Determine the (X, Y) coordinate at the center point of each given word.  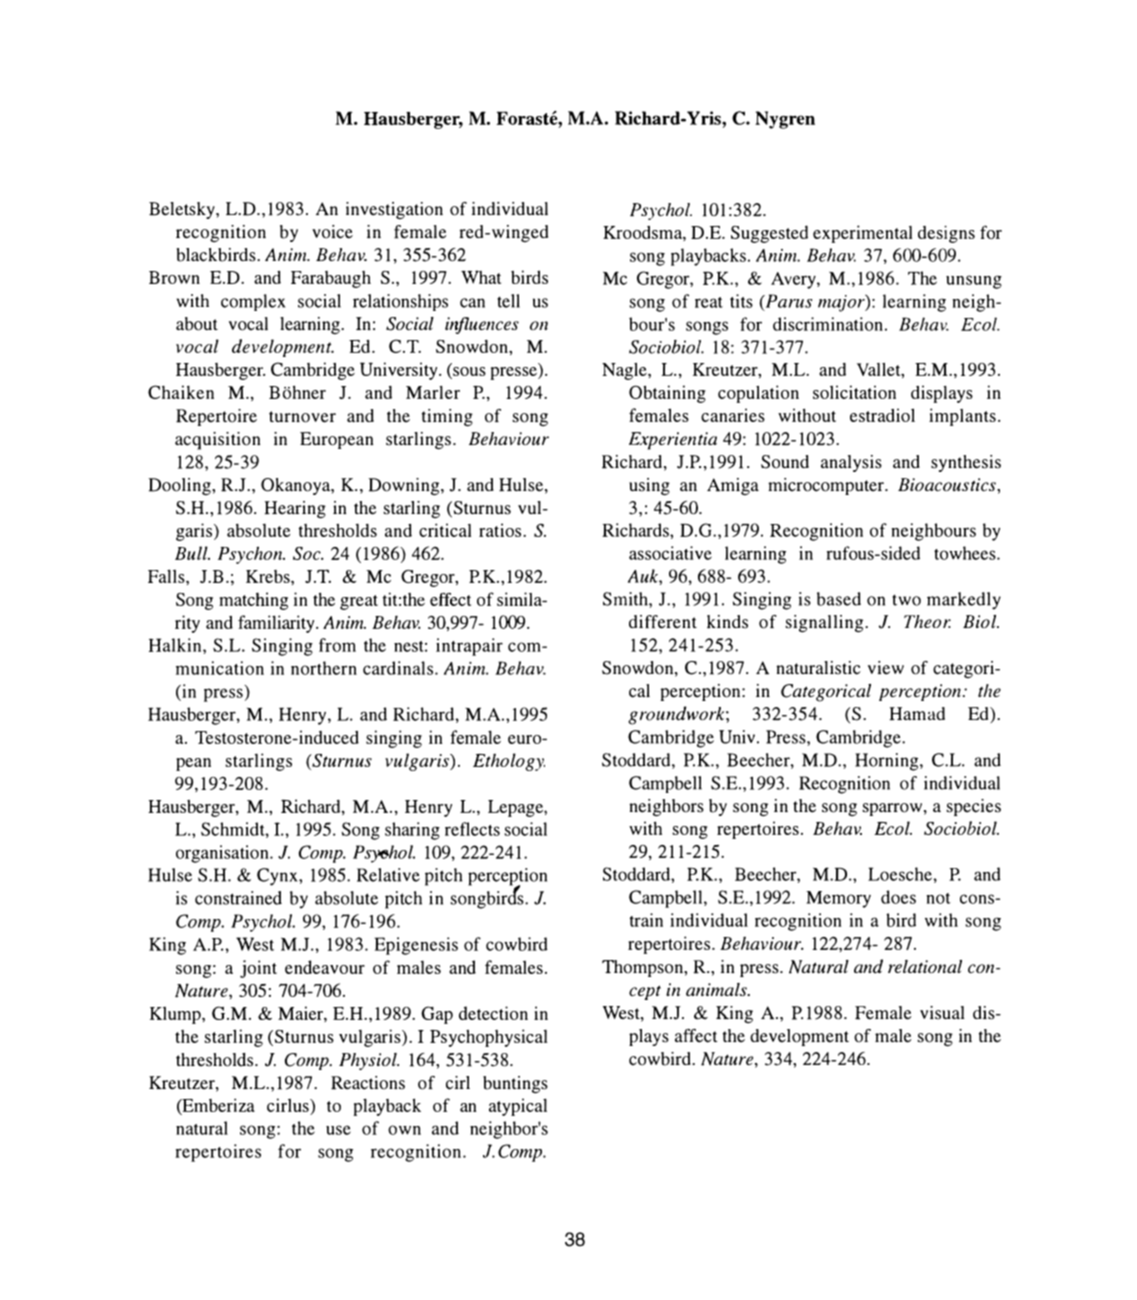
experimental (862, 234)
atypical (518, 1107)
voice (332, 232)
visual (942, 1013)
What (481, 277)
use (338, 1130)
